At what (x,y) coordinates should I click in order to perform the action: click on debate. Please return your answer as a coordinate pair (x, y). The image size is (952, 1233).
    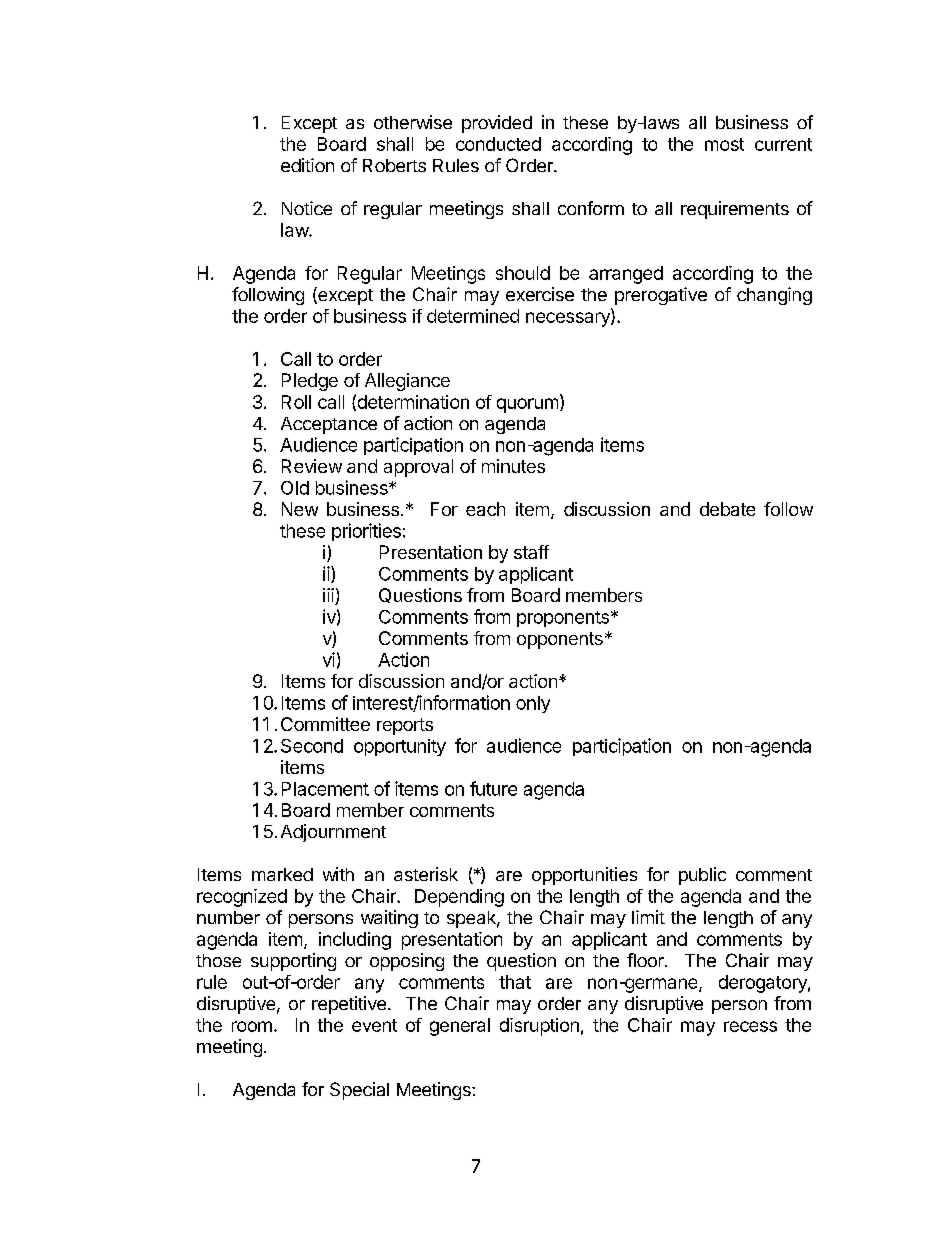
    Looking at the image, I should click on (727, 509).
